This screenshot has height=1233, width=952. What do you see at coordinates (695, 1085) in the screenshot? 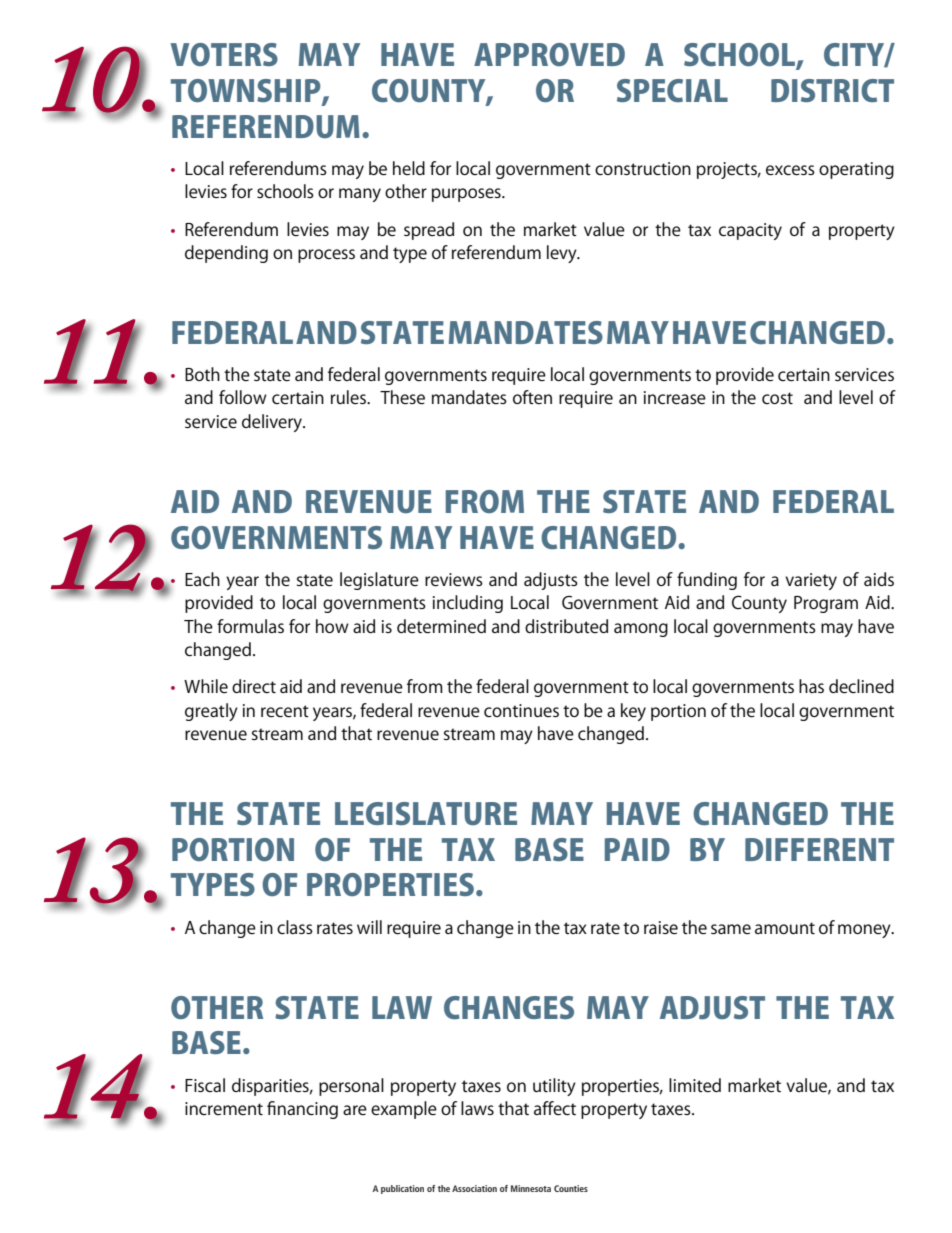
I see `limited` at bounding box center [695, 1085].
